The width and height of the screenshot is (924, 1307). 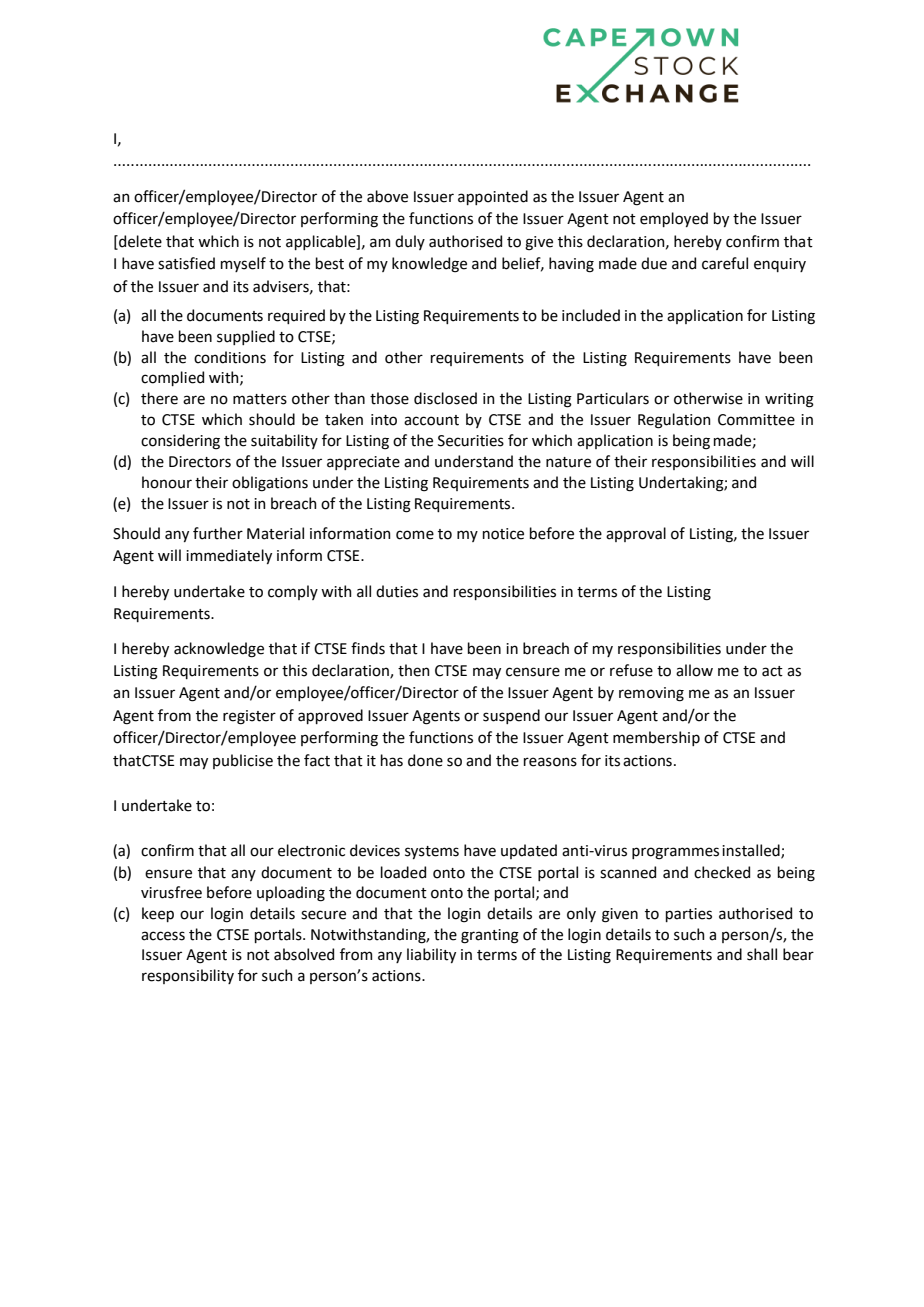 What do you see at coordinates (756, 420) in the screenshot?
I see `Committee` at bounding box center [756, 420].
